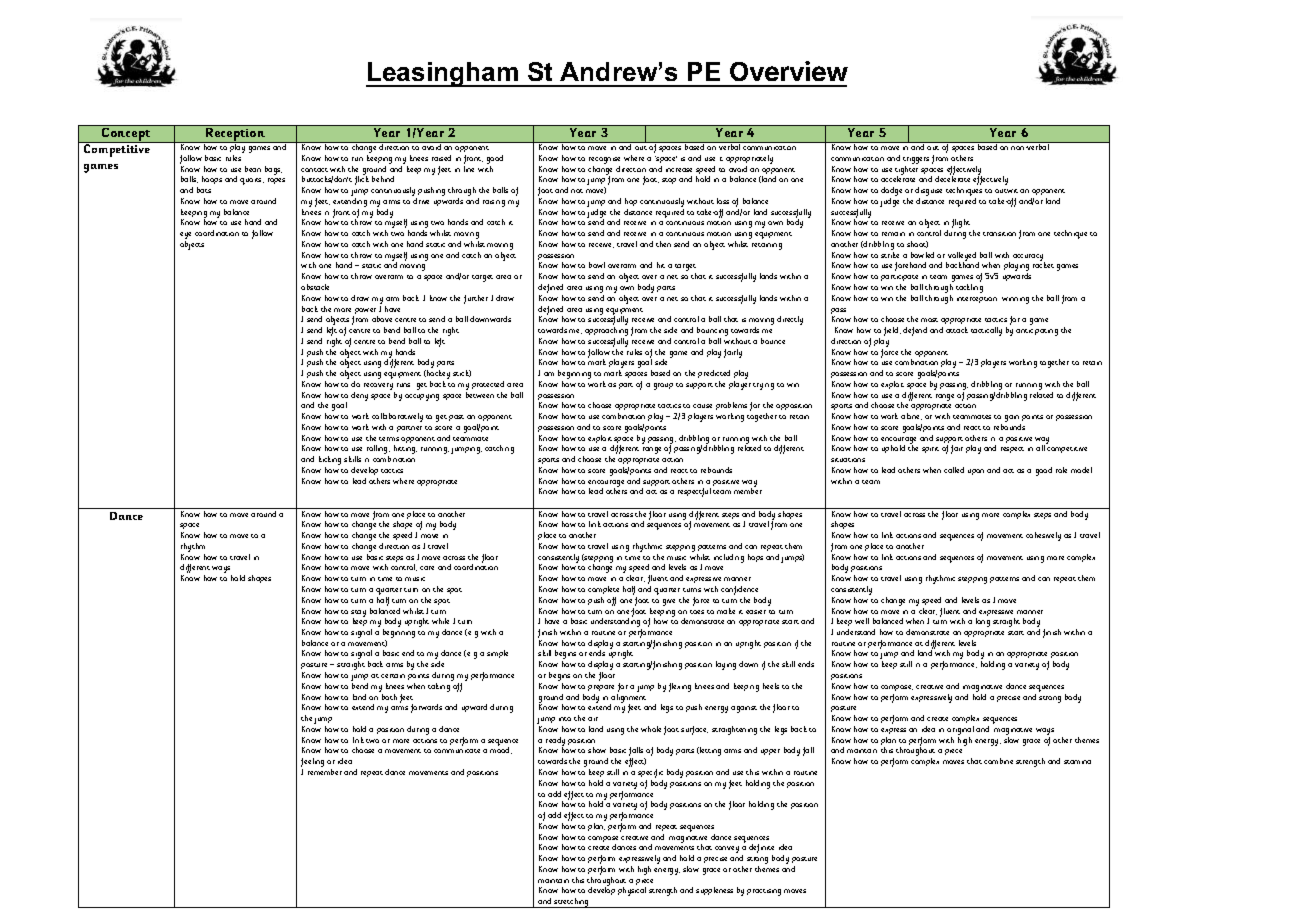  I want to click on stretching, so click(572, 903).
